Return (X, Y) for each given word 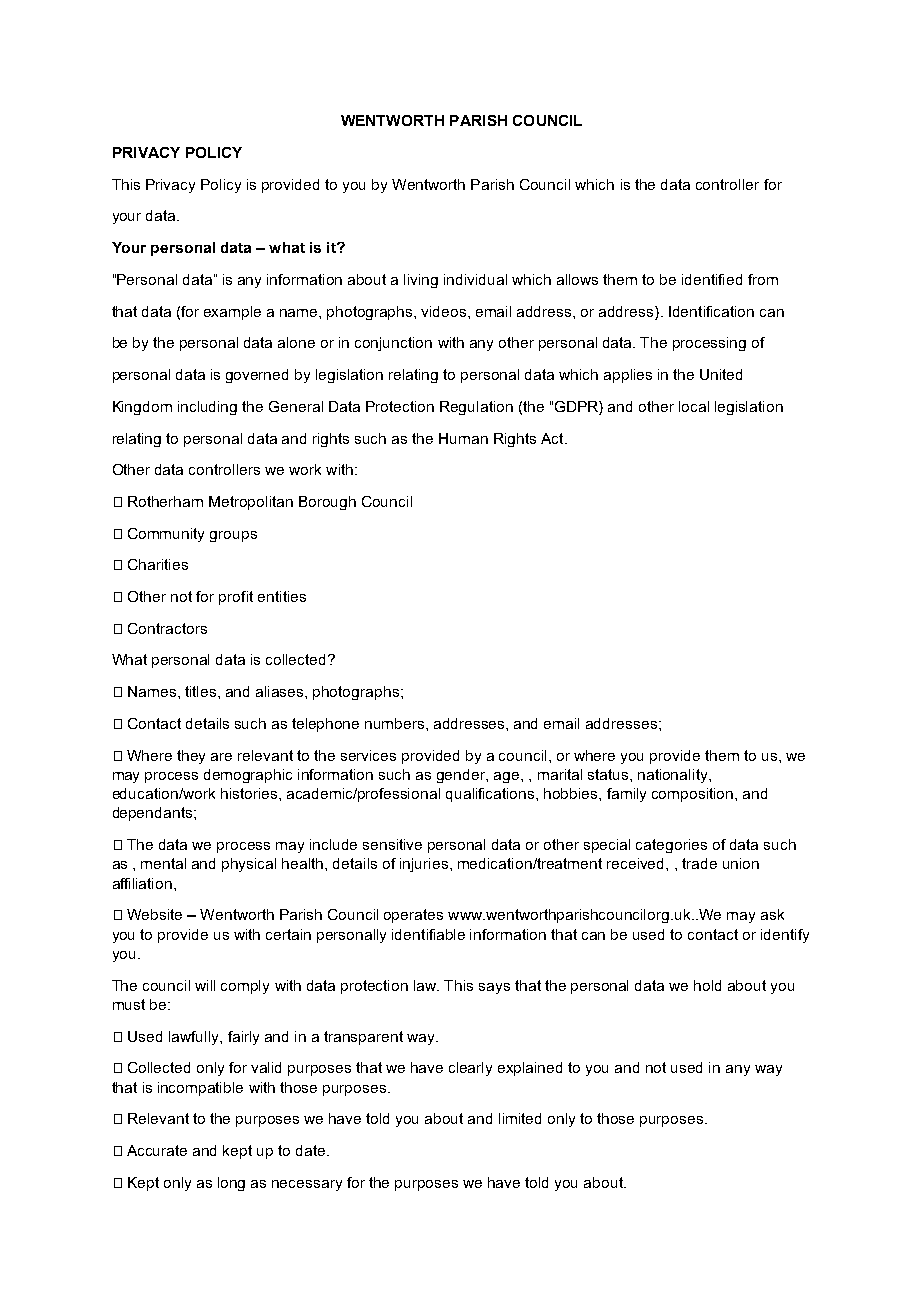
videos (445, 311)
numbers (396, 723)
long (231, 1184)
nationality (674, 776)
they (191, 757)
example (232, 313)
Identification (711, 311)
